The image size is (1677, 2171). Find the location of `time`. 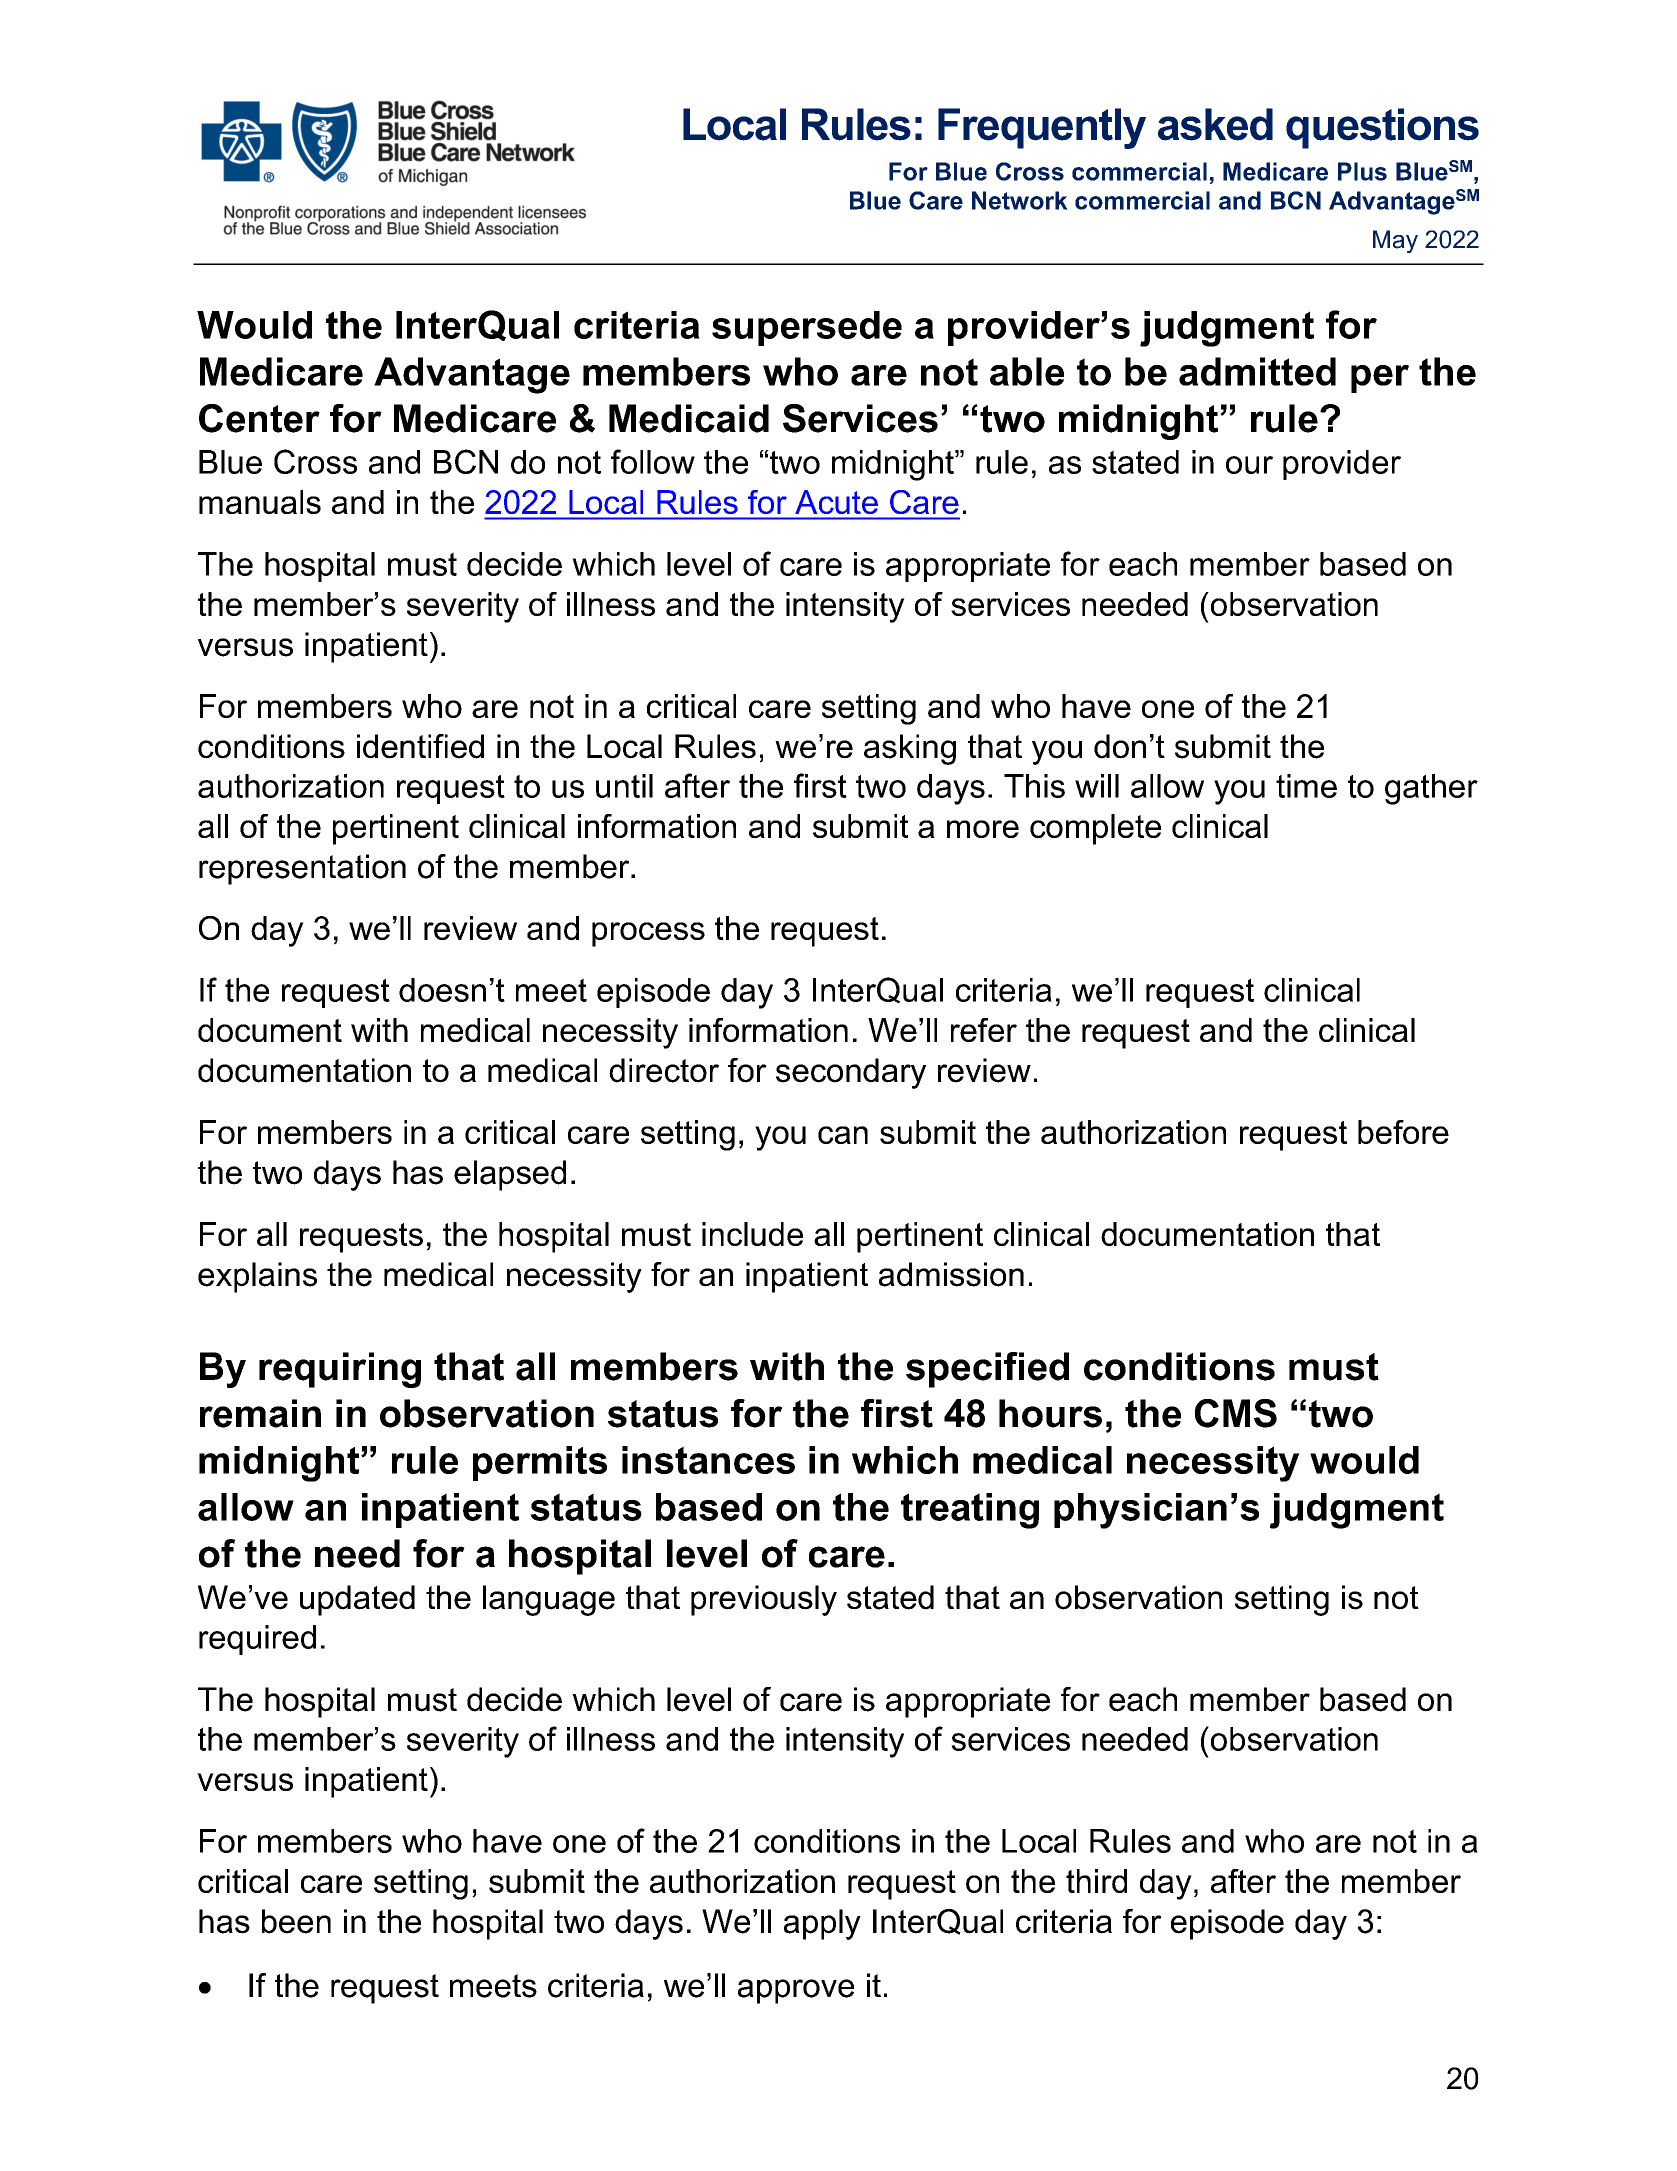

time is located at coordinates (1306, 786).
